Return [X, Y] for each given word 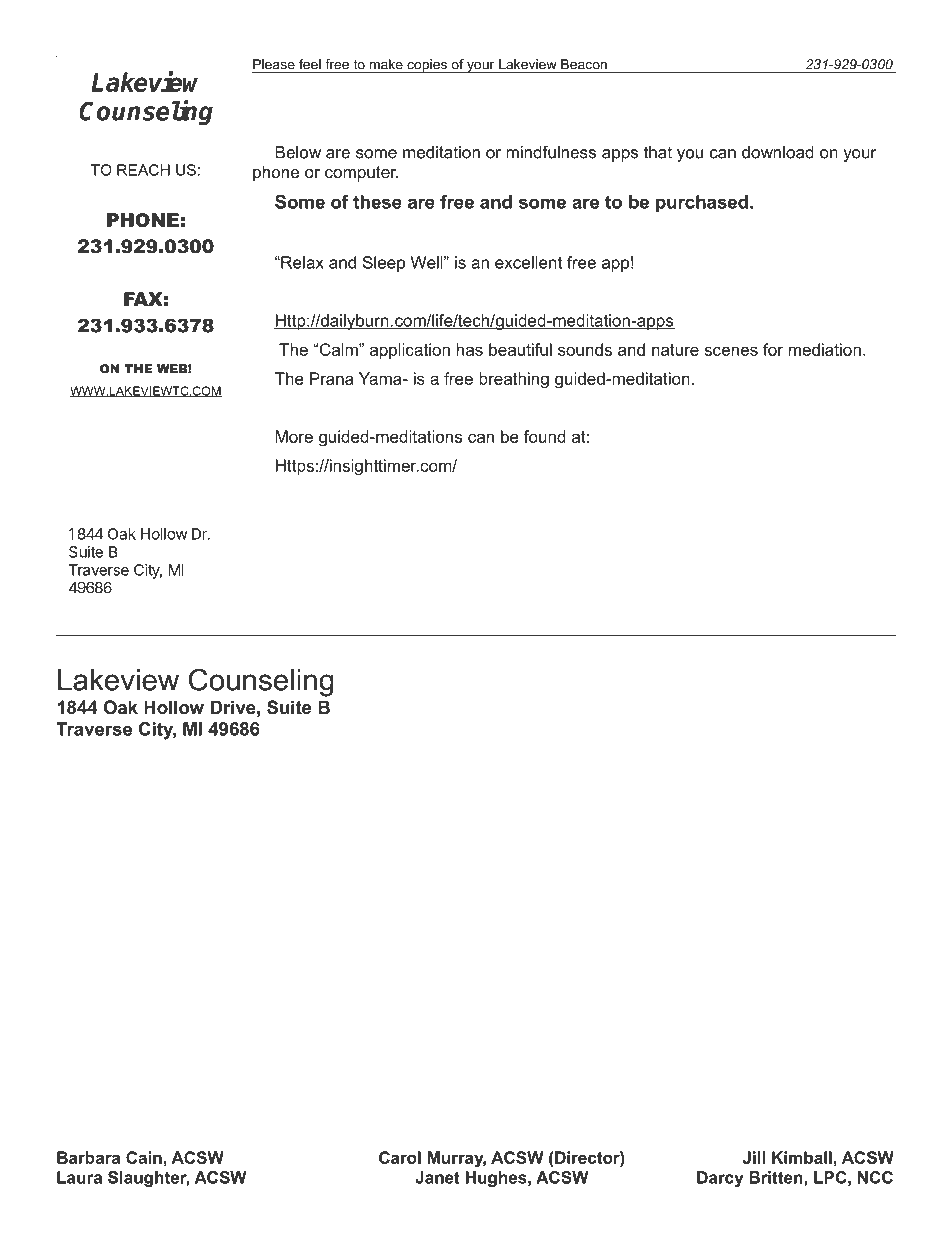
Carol [400, 1157]
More [294, 436]
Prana [332, 378]
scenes [731, 351]
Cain [144, 1157]
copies [427, 66]
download [778, 152]
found [545, 436]
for [773, 349]
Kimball [802, 1157]
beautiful [520, 349]
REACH [143, 170]
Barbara [88, 1157]
